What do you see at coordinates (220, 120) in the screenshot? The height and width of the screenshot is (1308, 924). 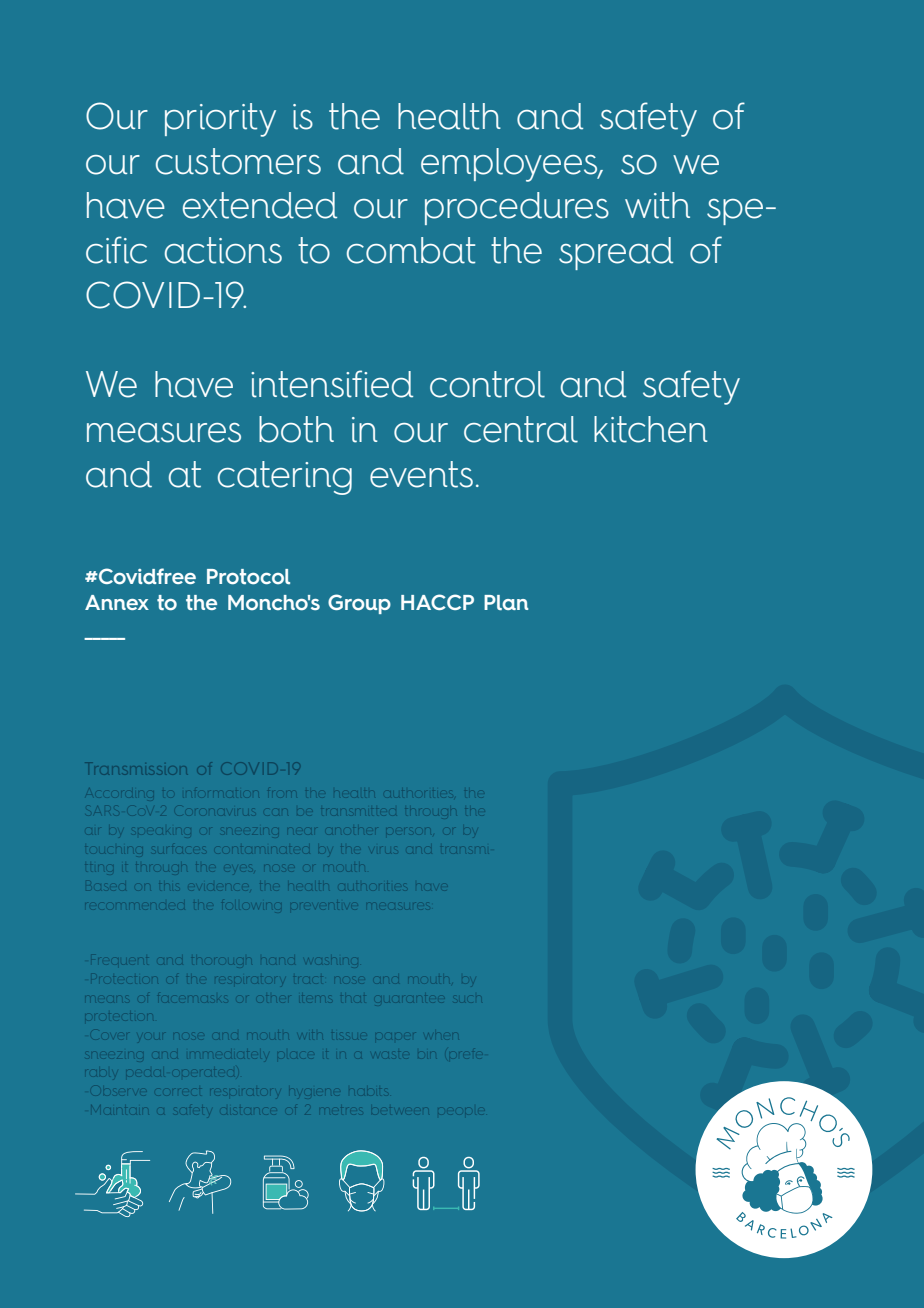 I see `priority` at bounding box center [220, 120].
